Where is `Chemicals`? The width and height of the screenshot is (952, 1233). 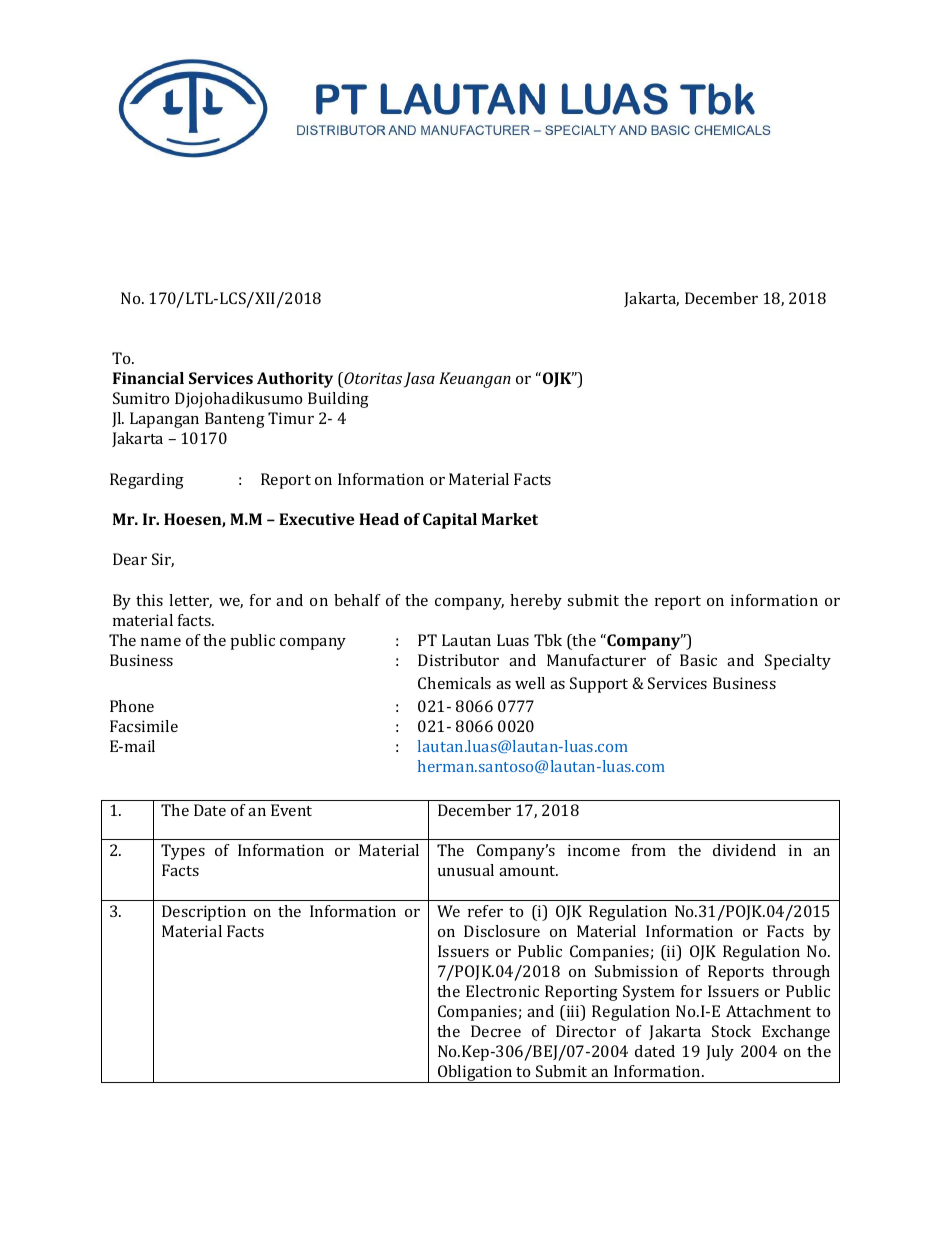
Chemicals is located at coordinates (454, 683).
